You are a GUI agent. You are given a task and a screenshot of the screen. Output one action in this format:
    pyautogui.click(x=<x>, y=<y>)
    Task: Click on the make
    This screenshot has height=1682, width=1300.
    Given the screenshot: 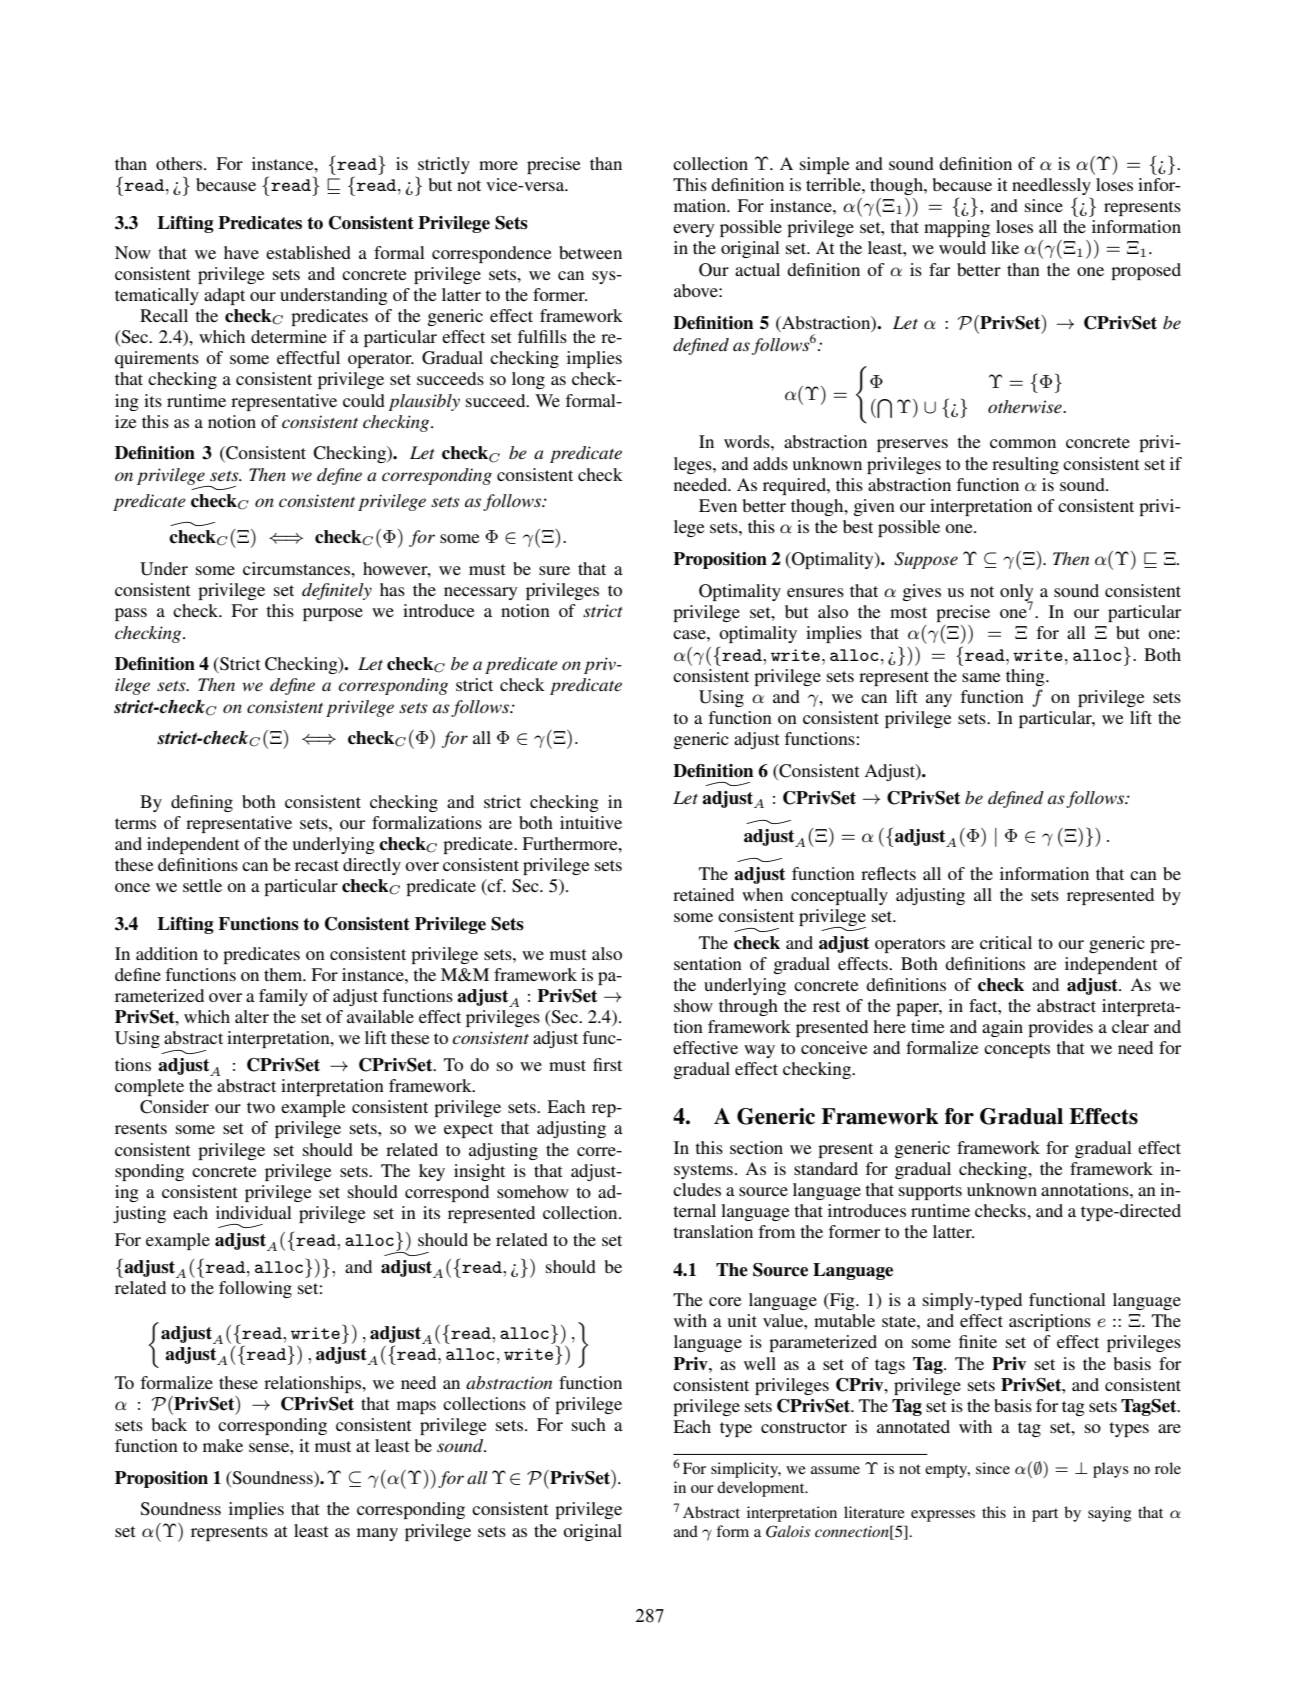 What is the action you would take?
    pyautogui.click(x=223, y=1445)
